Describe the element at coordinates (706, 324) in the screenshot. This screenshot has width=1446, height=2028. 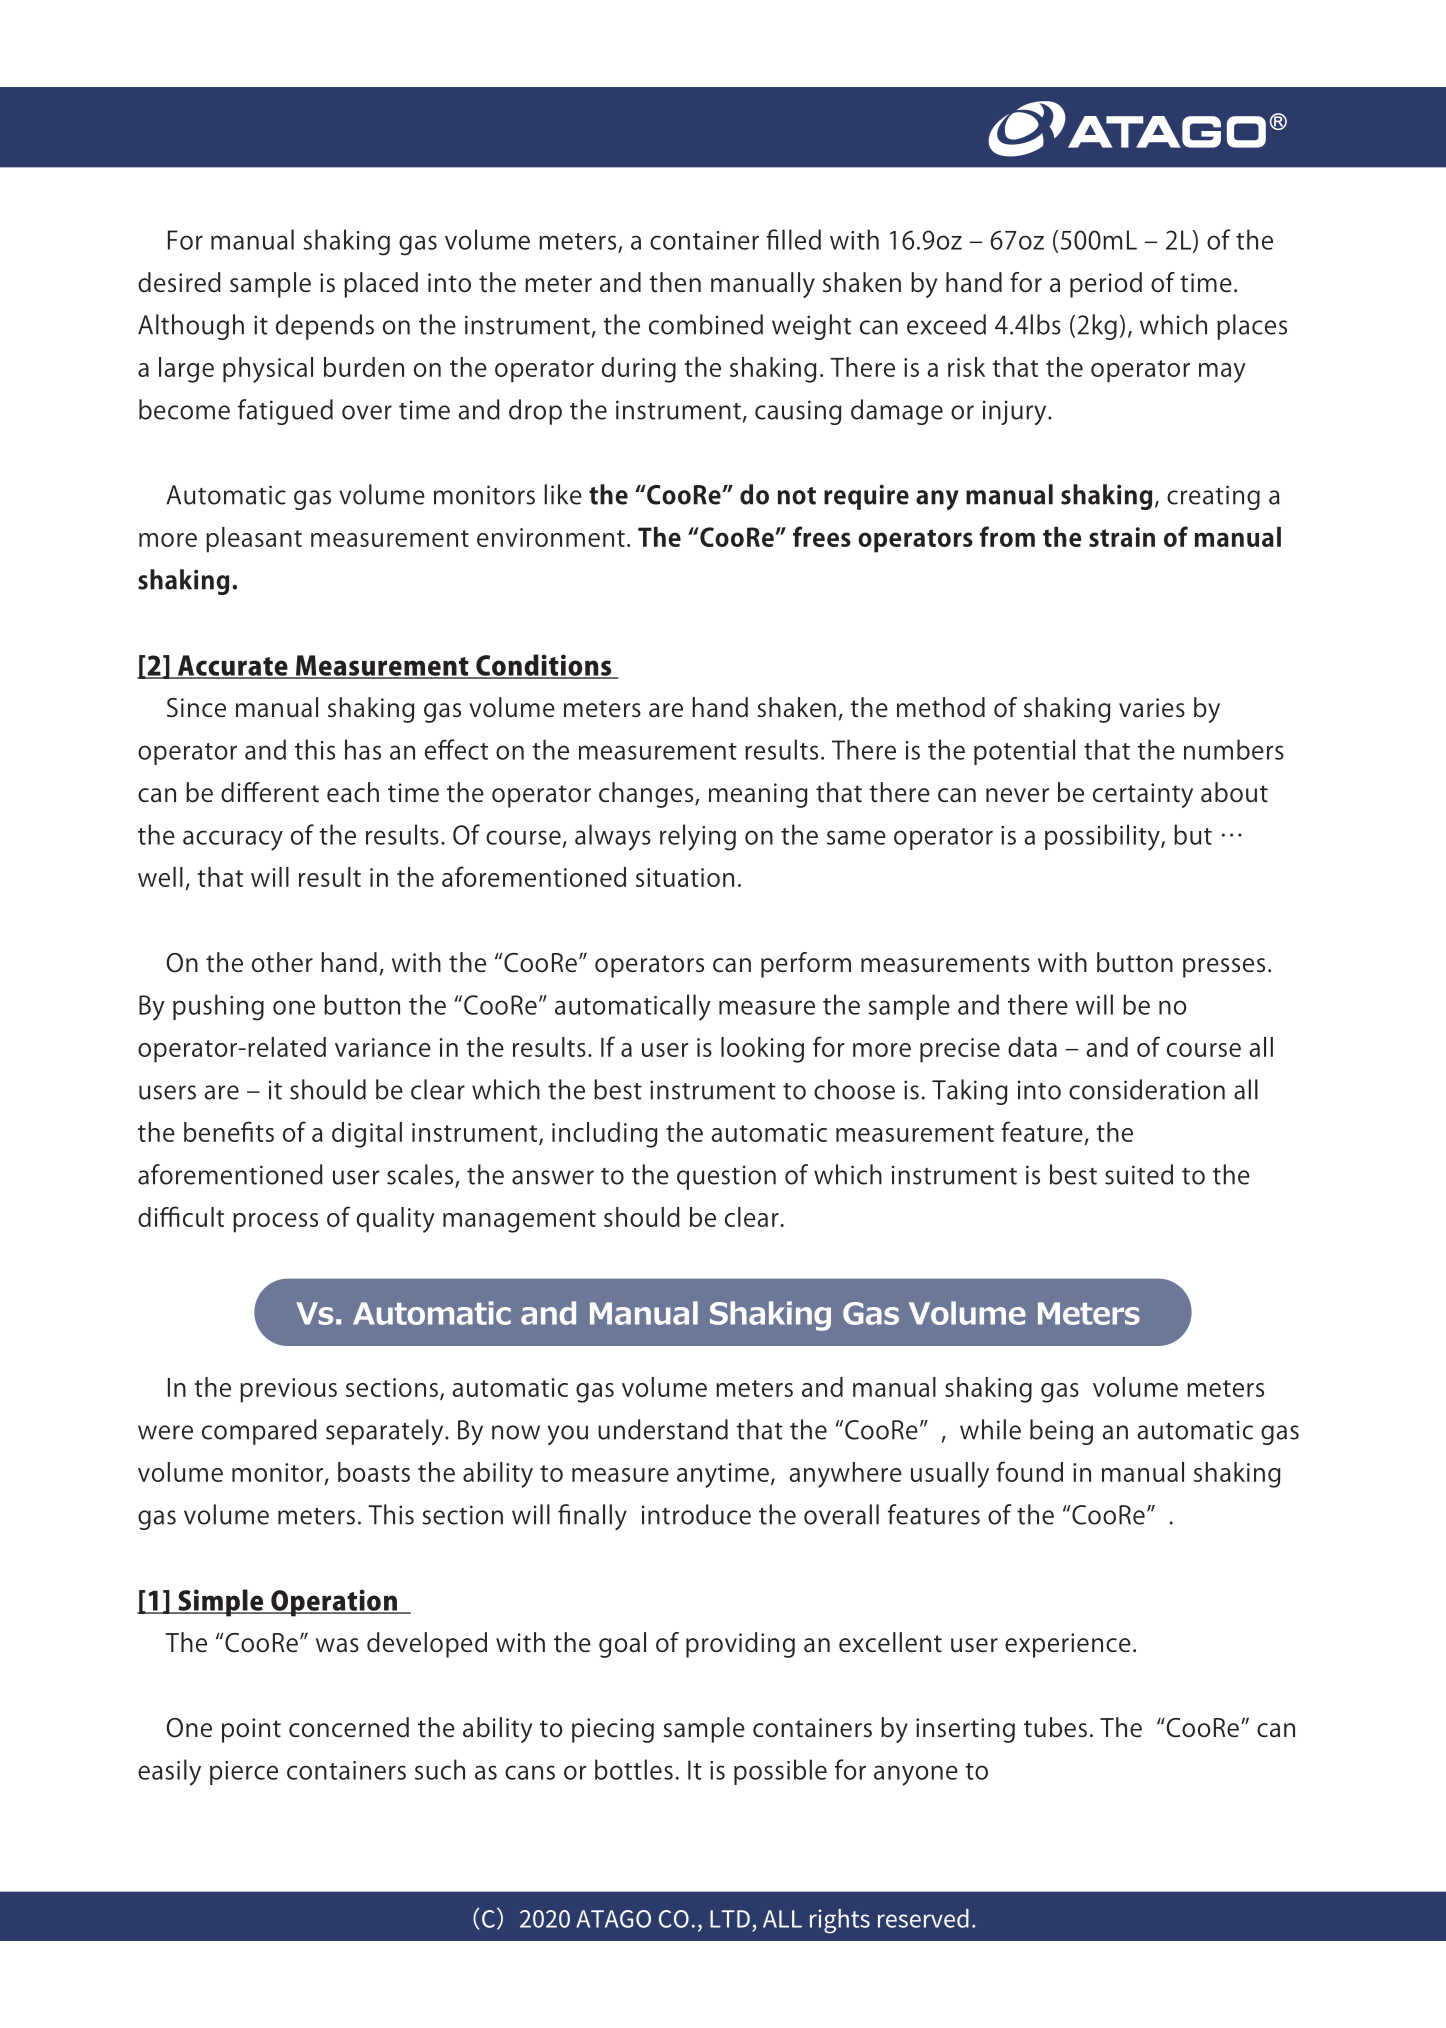
I see `combined` at that location.
